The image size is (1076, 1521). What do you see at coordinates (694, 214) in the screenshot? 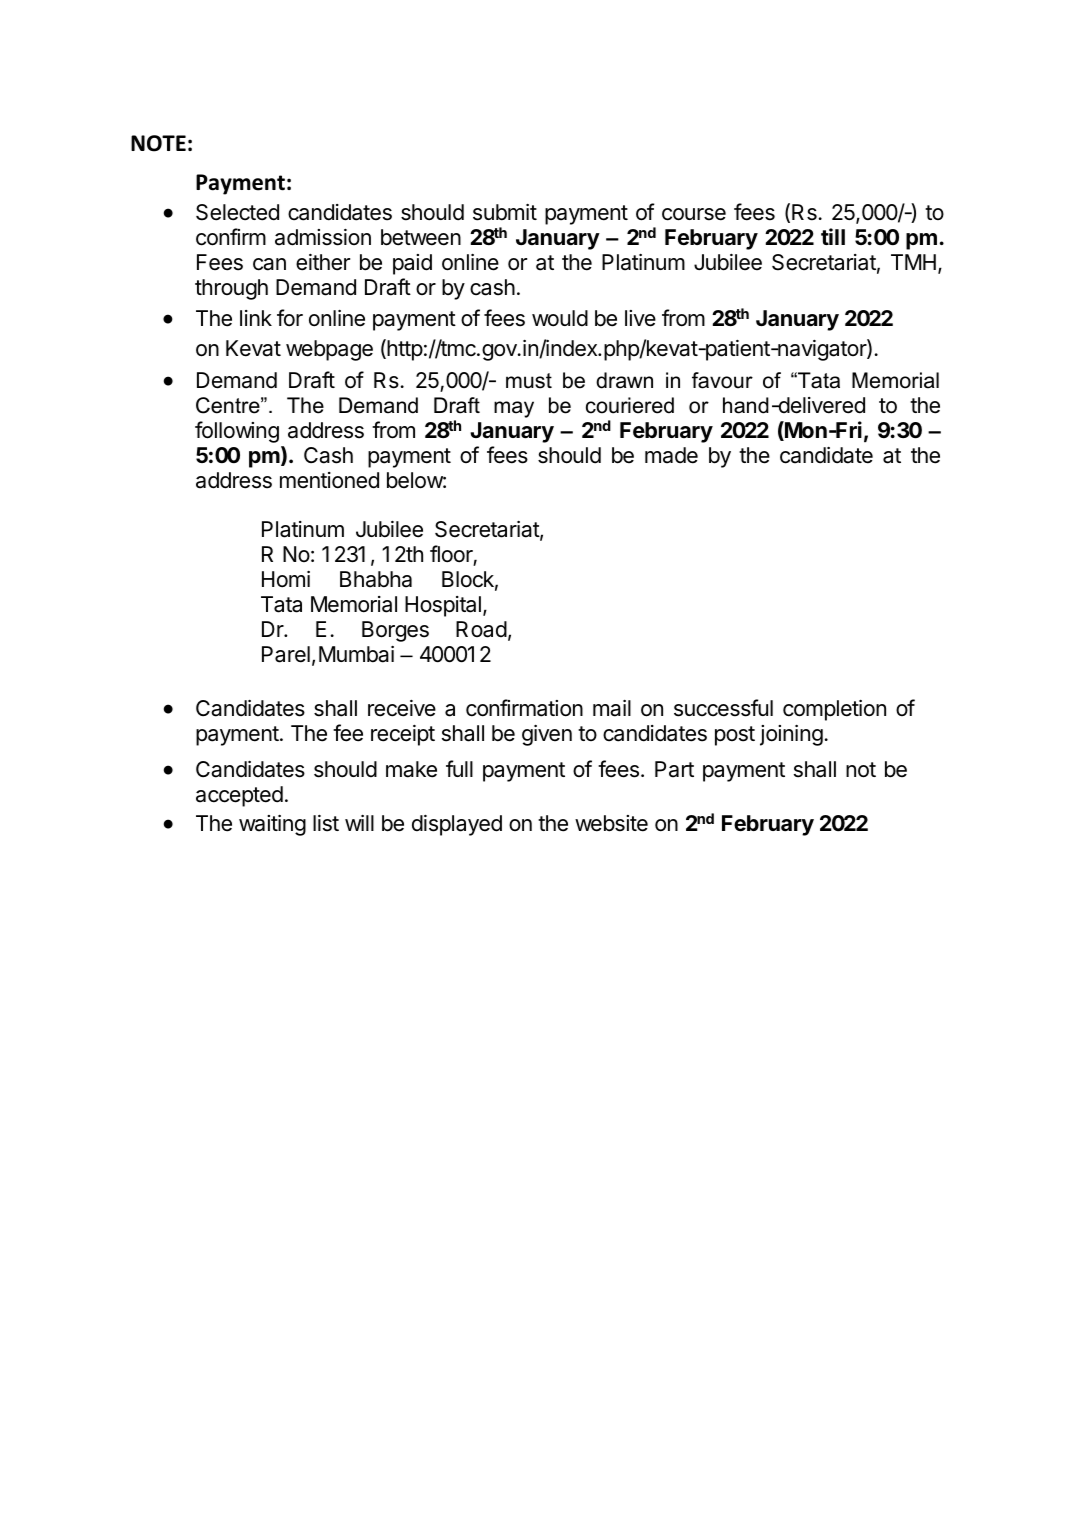
I see `course` at bounding box center [694, 214].
